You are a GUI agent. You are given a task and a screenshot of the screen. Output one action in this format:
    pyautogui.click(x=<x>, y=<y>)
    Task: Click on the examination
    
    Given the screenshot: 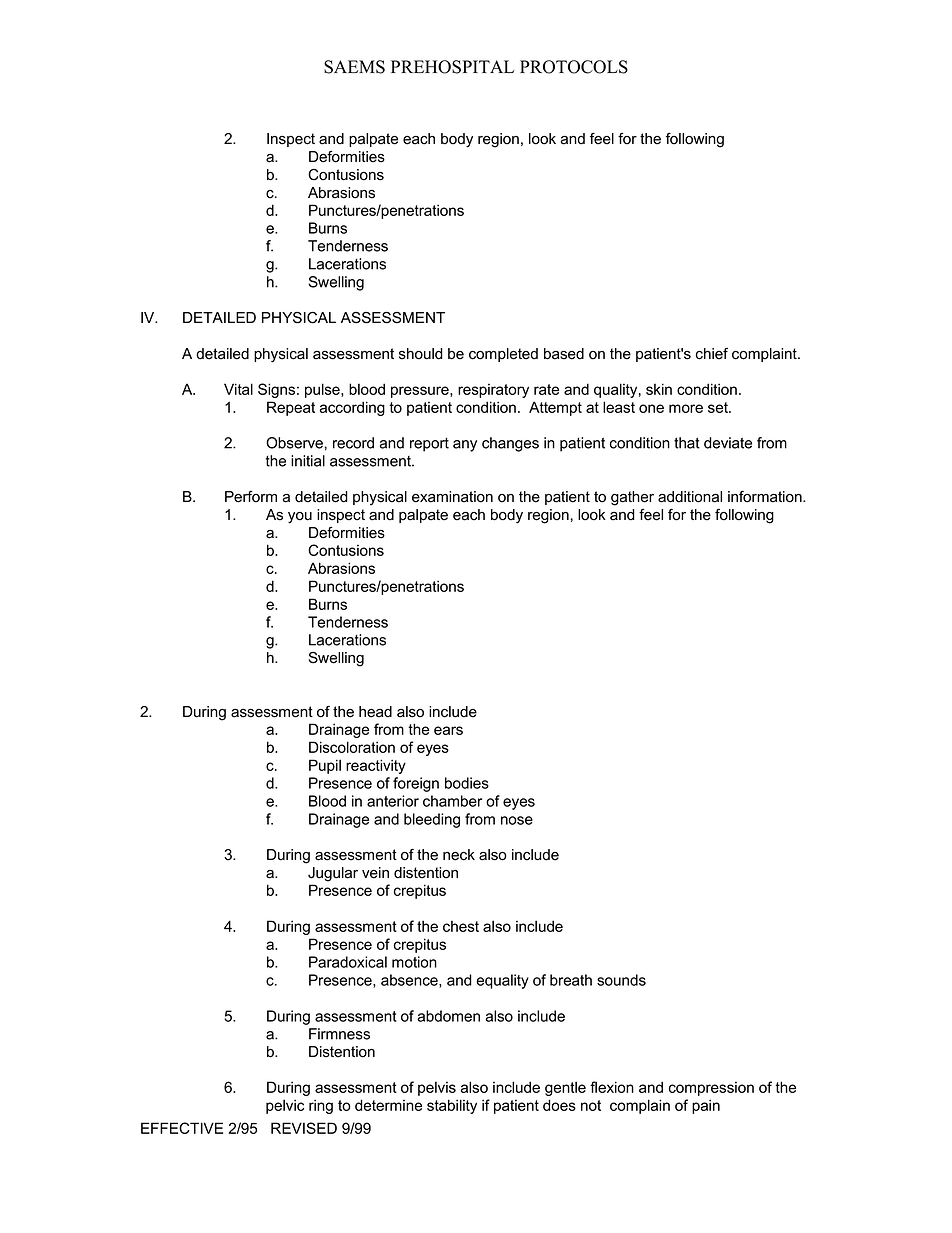 What is the action you would take?
    pyautogui.click(x=452, y=497)
